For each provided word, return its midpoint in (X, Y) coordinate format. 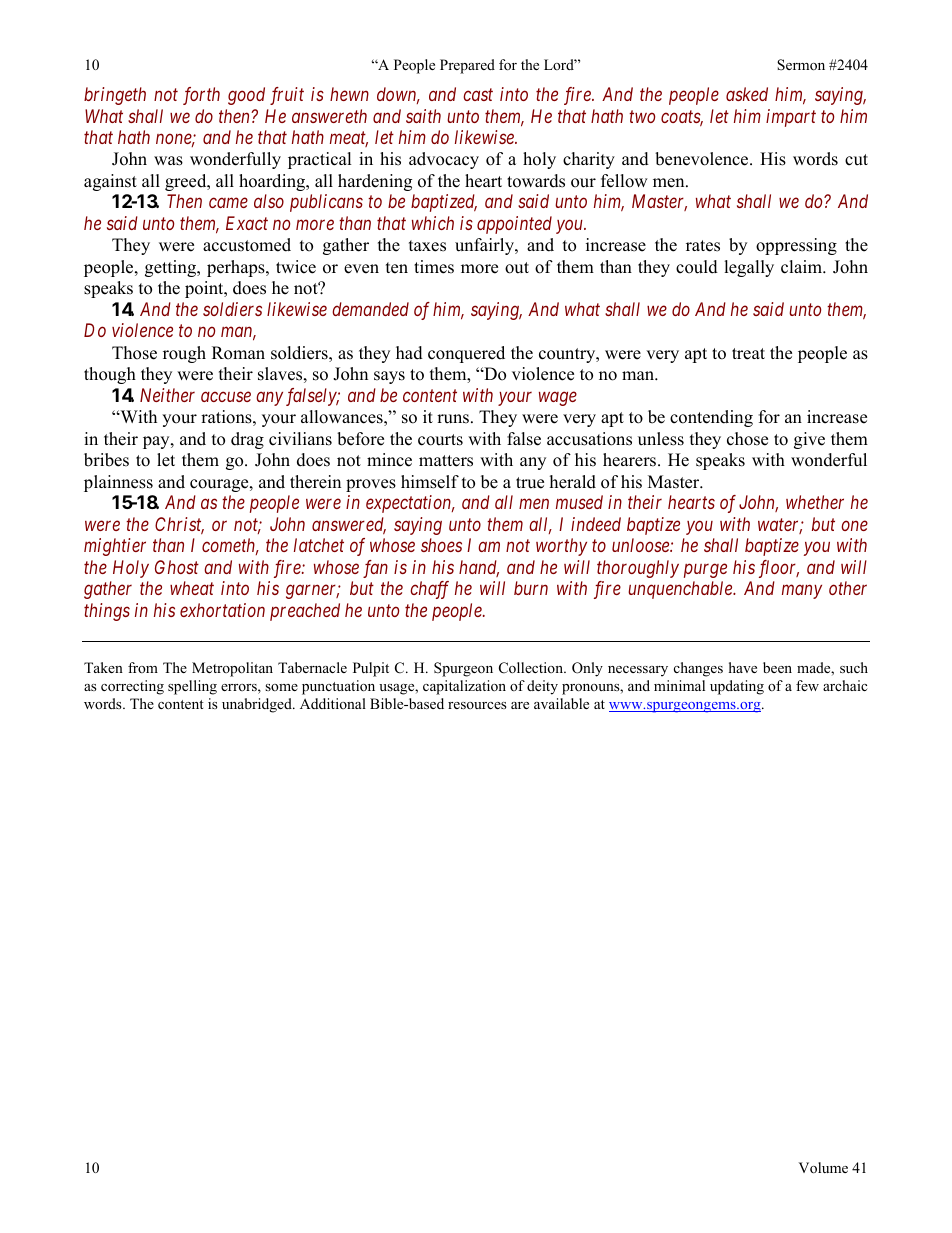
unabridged (258, 705)
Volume (823, 1167)
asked (747, 94)
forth (201, 96)
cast (478, 95)
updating (737, 687)
